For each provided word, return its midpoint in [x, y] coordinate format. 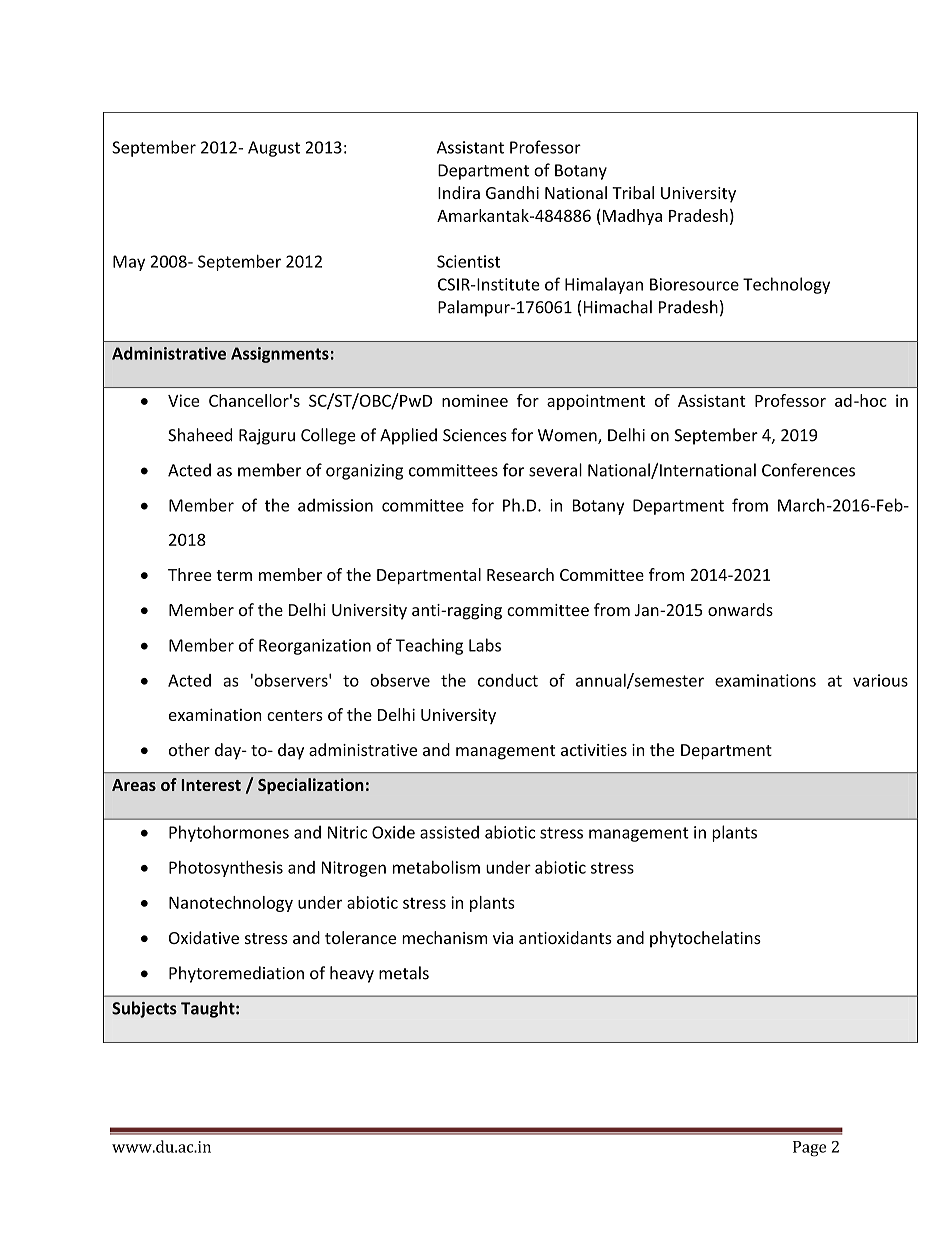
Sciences [475, 435]
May [129, 263]
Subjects [144, 1009]
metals [404, 973]
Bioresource [694, 284]
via [503, 938]
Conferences [808, 470]
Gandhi [512, 192]
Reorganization [315, 647]
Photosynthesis [226, 869]
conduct [508, 680]
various [880, 680]
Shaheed [200, 435]
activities [594, 750]
